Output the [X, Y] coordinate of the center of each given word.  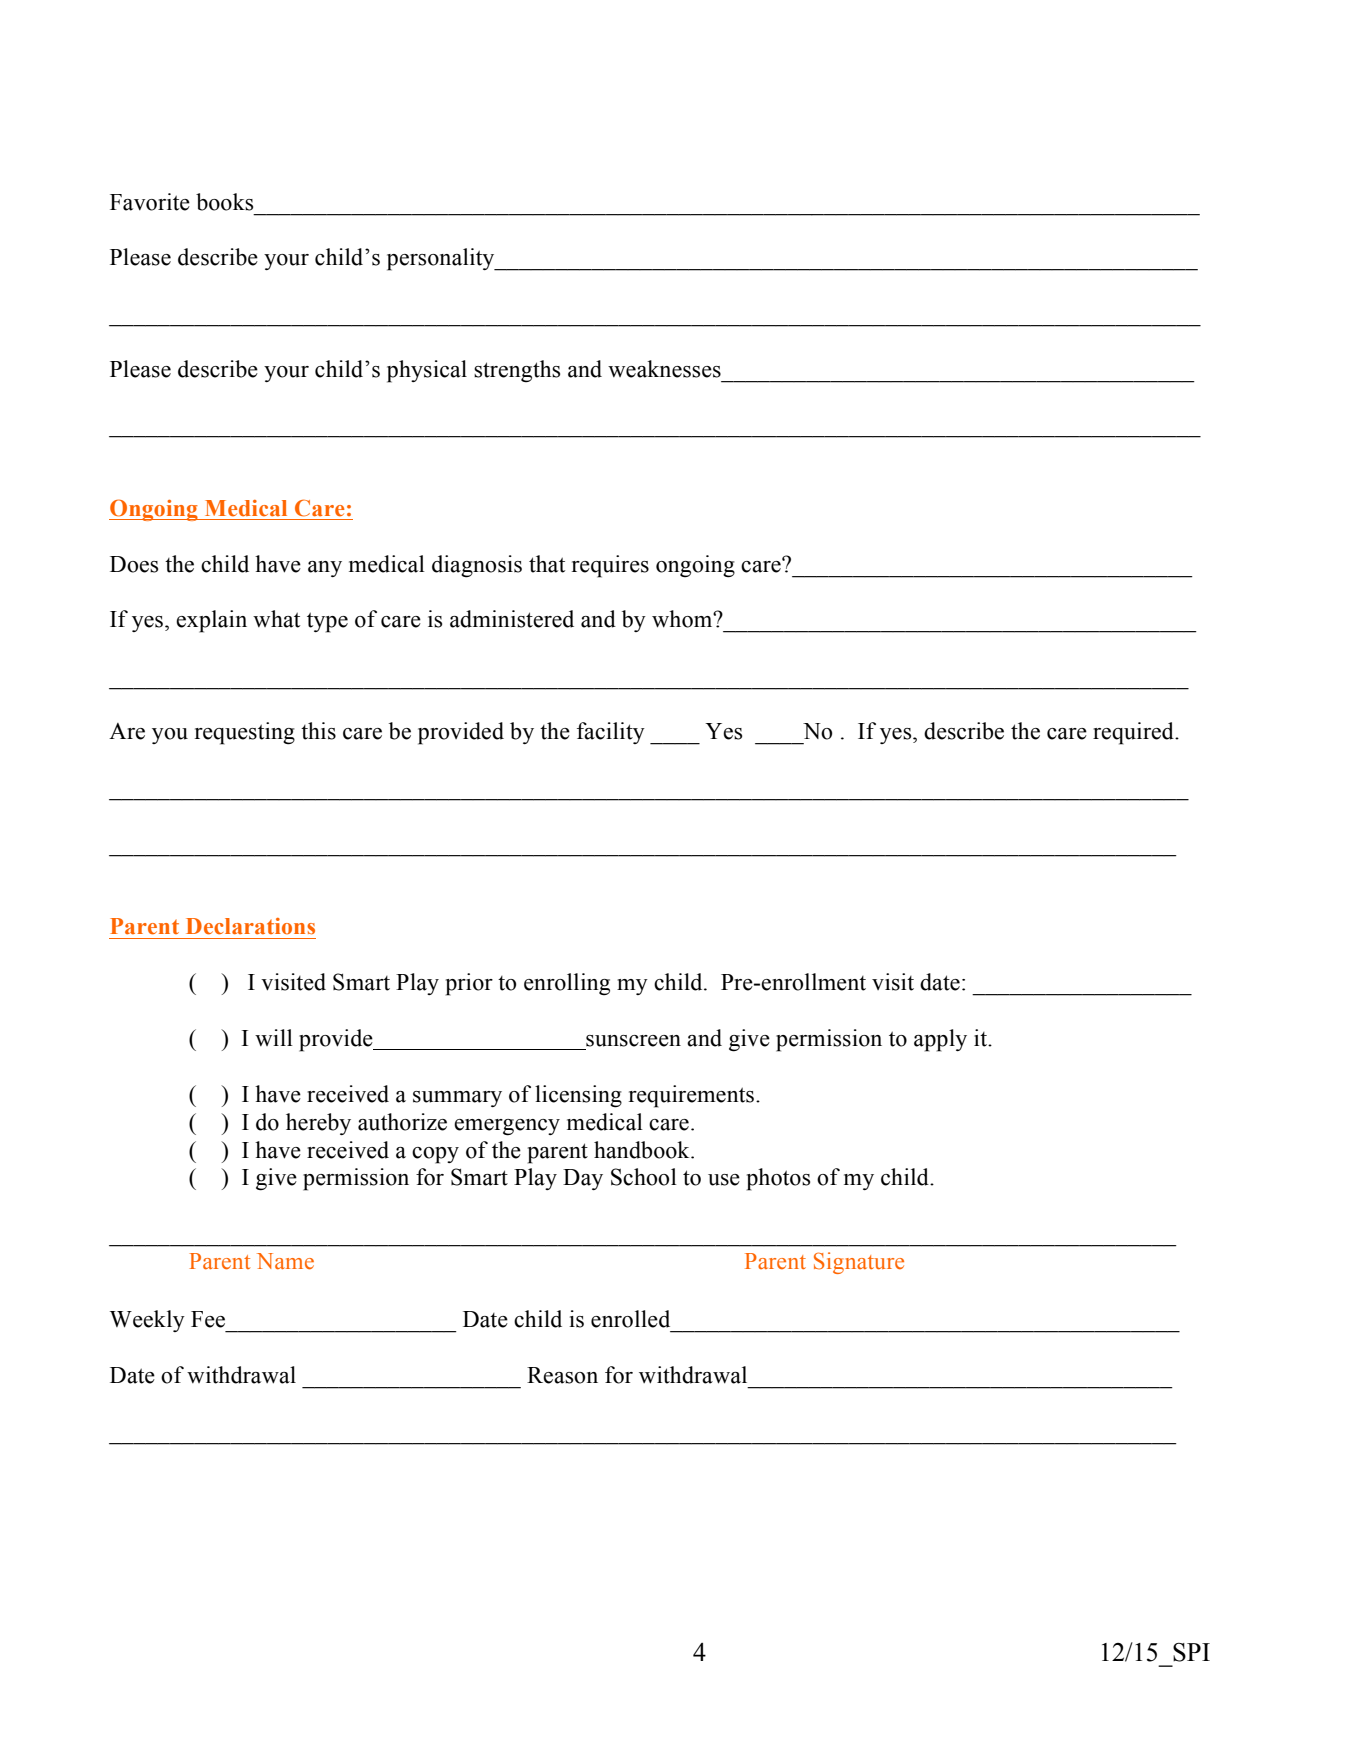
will [274, 1037]
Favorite [150, 202]
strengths [517, 371]
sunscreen [633, 1041]
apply [940, 1040]
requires [610, 566]
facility [611, 733]
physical [427, 371]
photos [778, 1179]
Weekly [147, 1321]
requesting [245, 733]
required [1134, 733]
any [325, 569]
